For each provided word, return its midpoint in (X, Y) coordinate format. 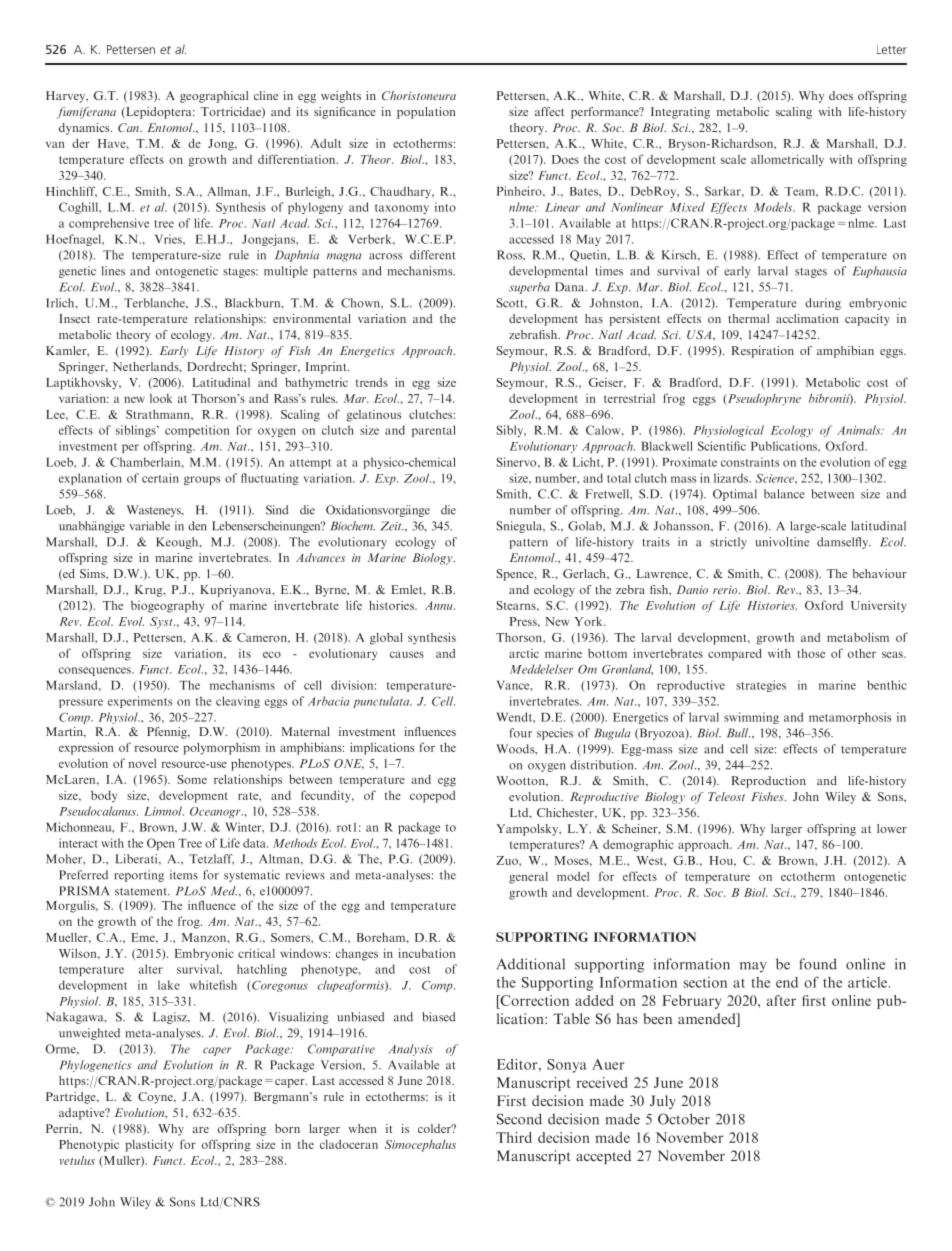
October (684, 1119)
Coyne (156, 1098)
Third (514, 1137)
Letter (892, 49)
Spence (516, 575)
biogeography (167, 607)
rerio (726, 590)
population (426, 113)
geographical (214, 97)
